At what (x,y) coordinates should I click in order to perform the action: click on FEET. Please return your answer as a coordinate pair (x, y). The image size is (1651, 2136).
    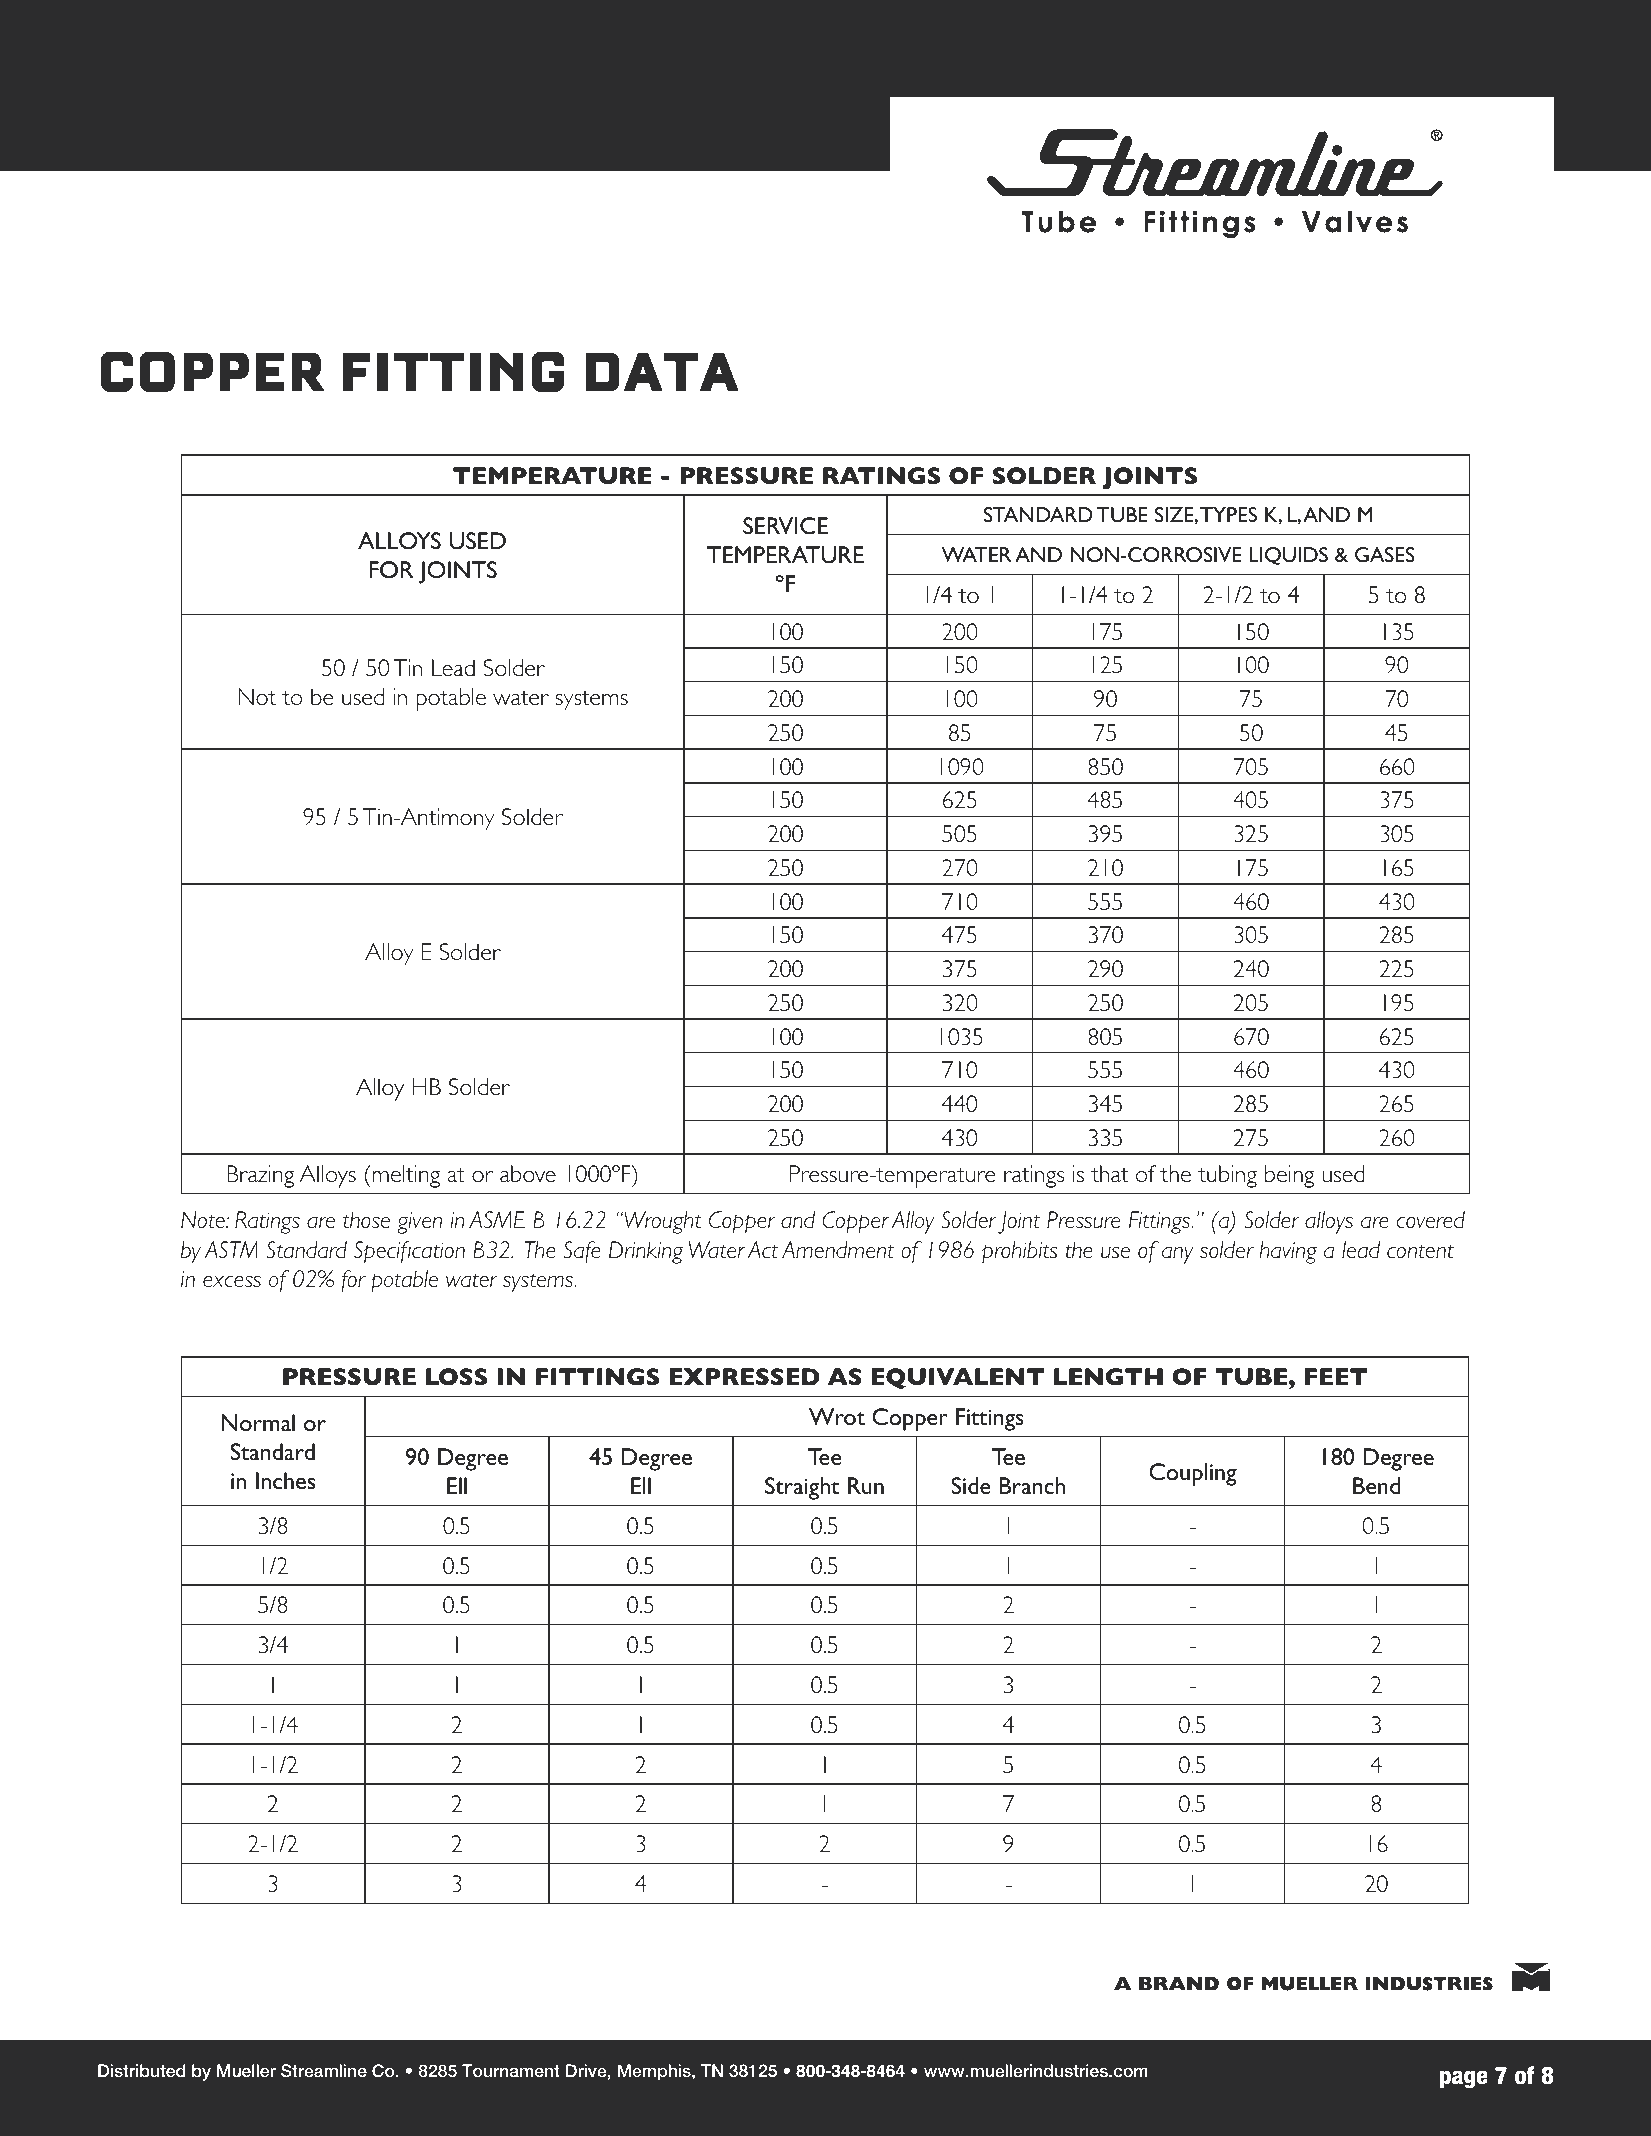
    Looking at the image, I should click on (1336, 1376).
